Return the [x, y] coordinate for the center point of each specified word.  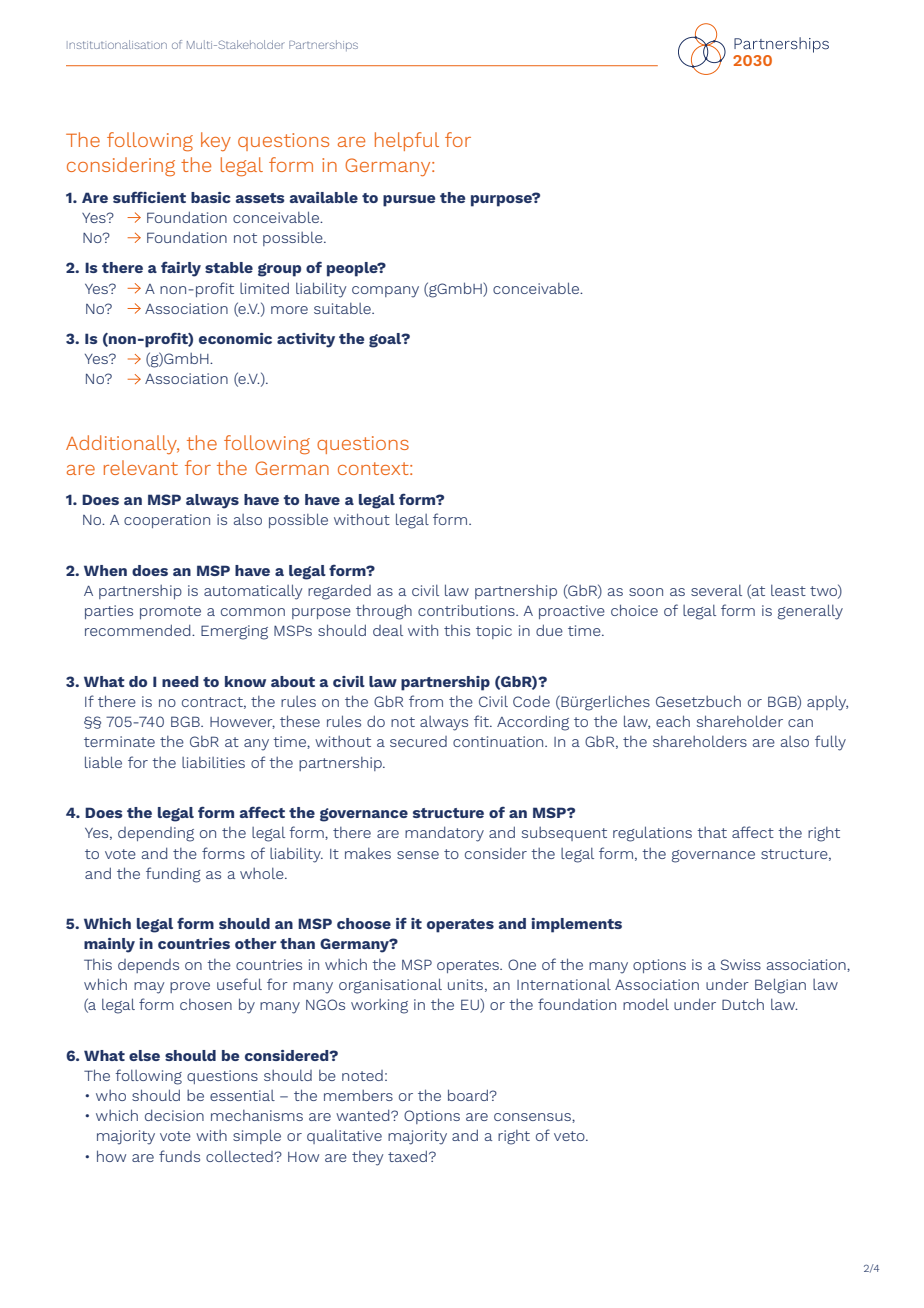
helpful [407, 141]
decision [174, 1115]
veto [570, 1136]
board [469, 1095]
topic [494, 632]
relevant [141, 467]
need [180, 681]
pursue [409, 201]
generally [810, 612]
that [712, 832]
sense [418, 855]
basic [211, 197]
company [385, 292]
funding [173, 875]
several [716, 590]
